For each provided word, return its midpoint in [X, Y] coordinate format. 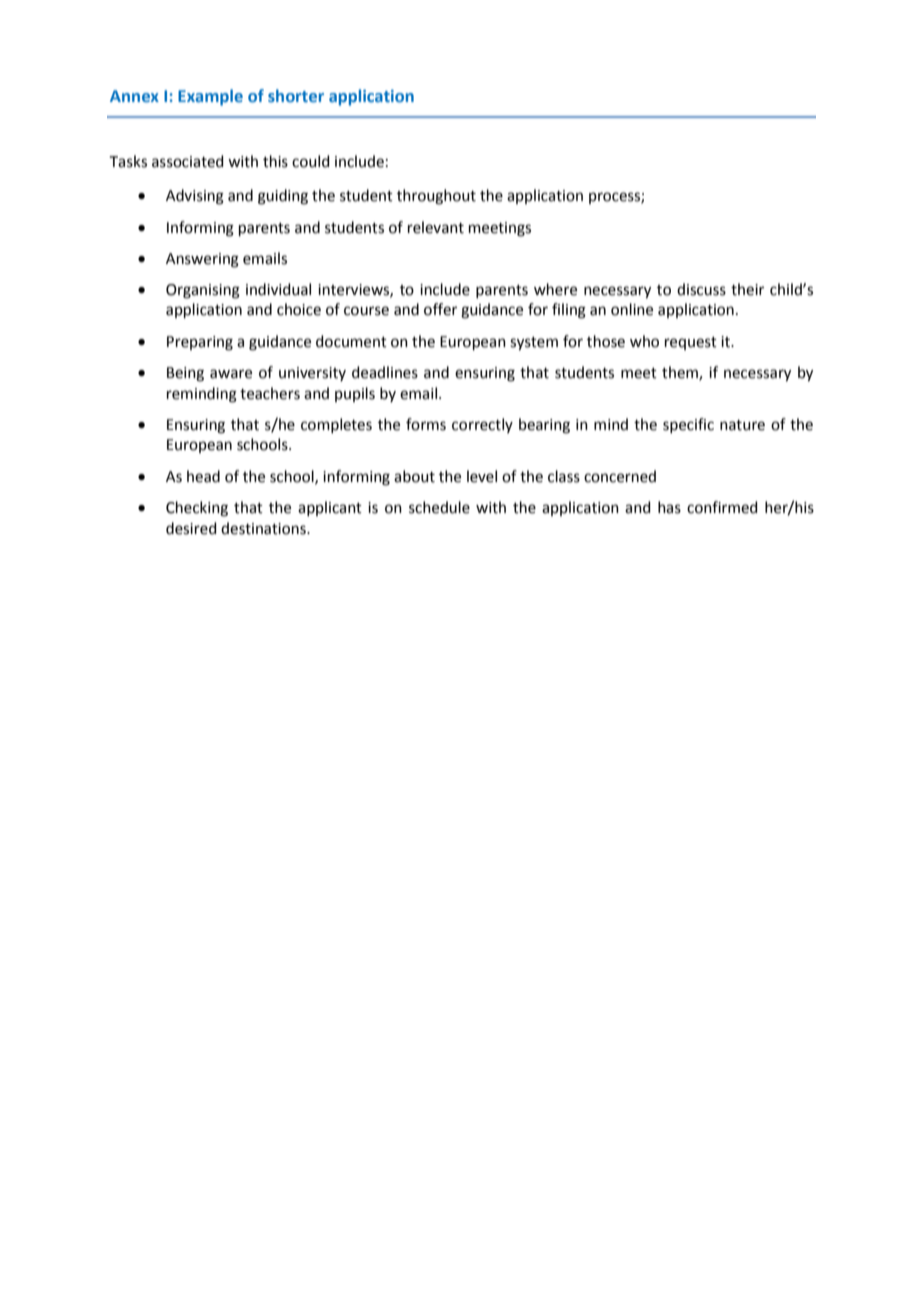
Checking [197, 509]
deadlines [385, 372]
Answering [202, 260]
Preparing [200, 343]
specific [688, 425]
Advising [195, 197]
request [691, 343]
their [747, 289]
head [203, 476]
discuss [701, 289]
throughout [436, 197]
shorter [296, 95]
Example [210, 97]
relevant [436, 227]
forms [426, 424]
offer [440, 309]
